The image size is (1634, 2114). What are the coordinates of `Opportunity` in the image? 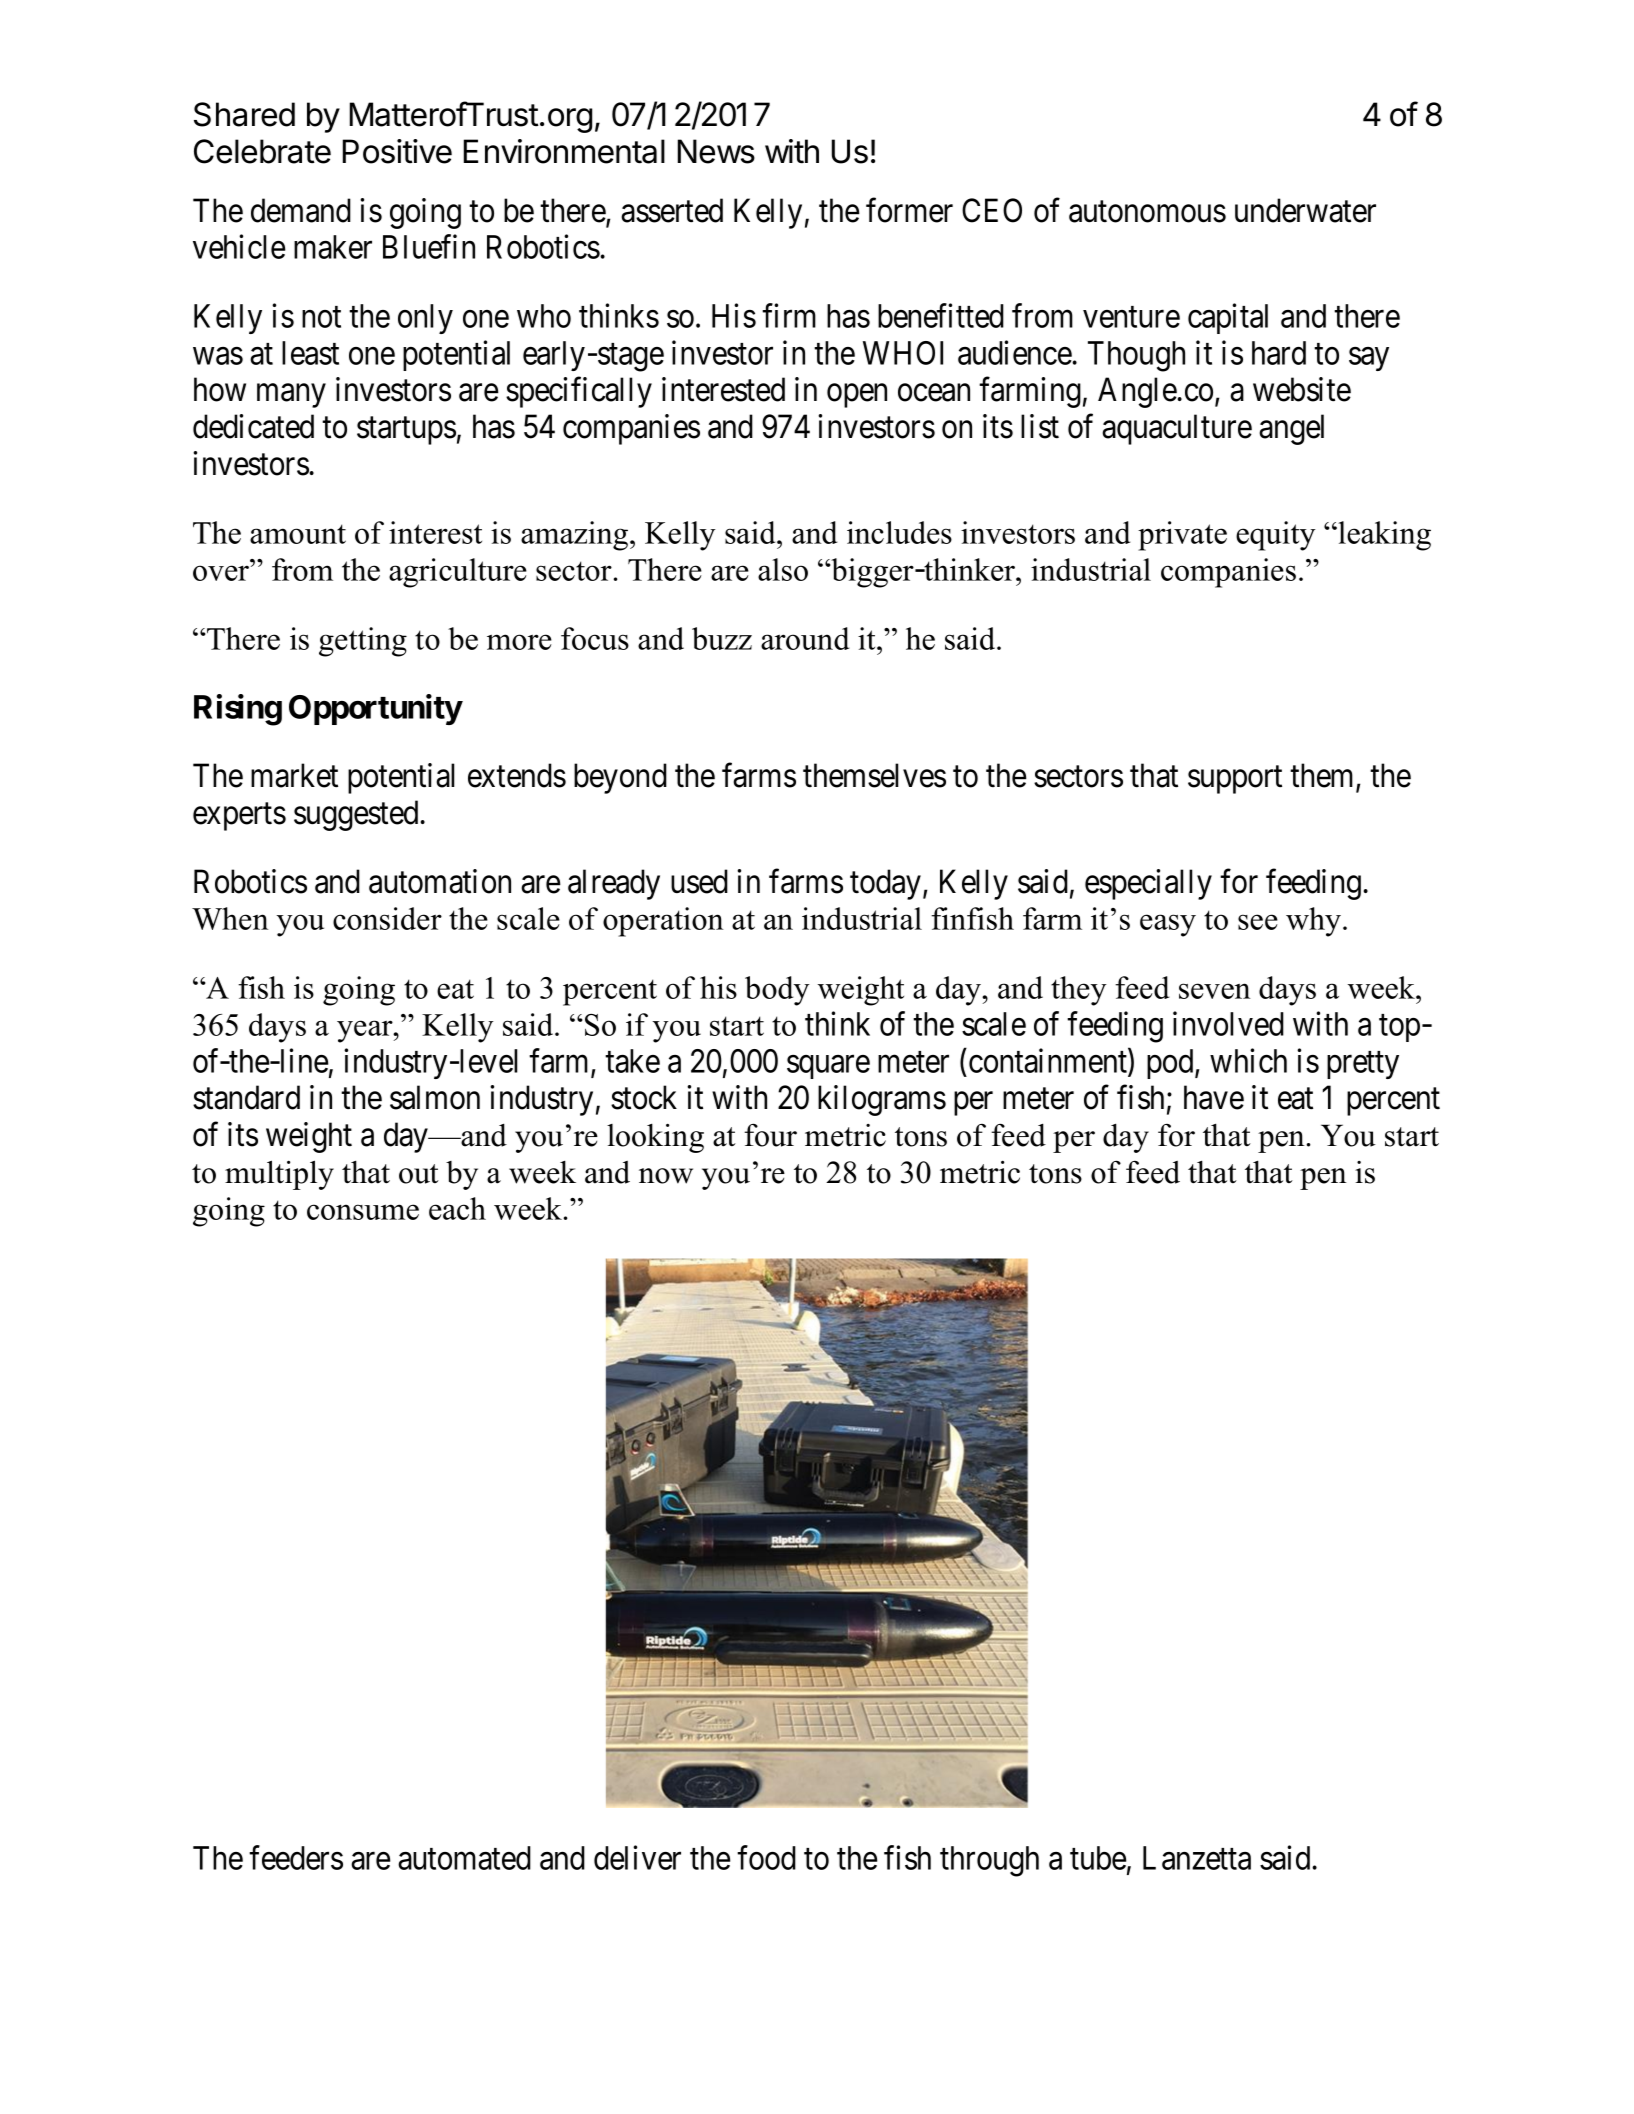 It's located at (375, 709).
